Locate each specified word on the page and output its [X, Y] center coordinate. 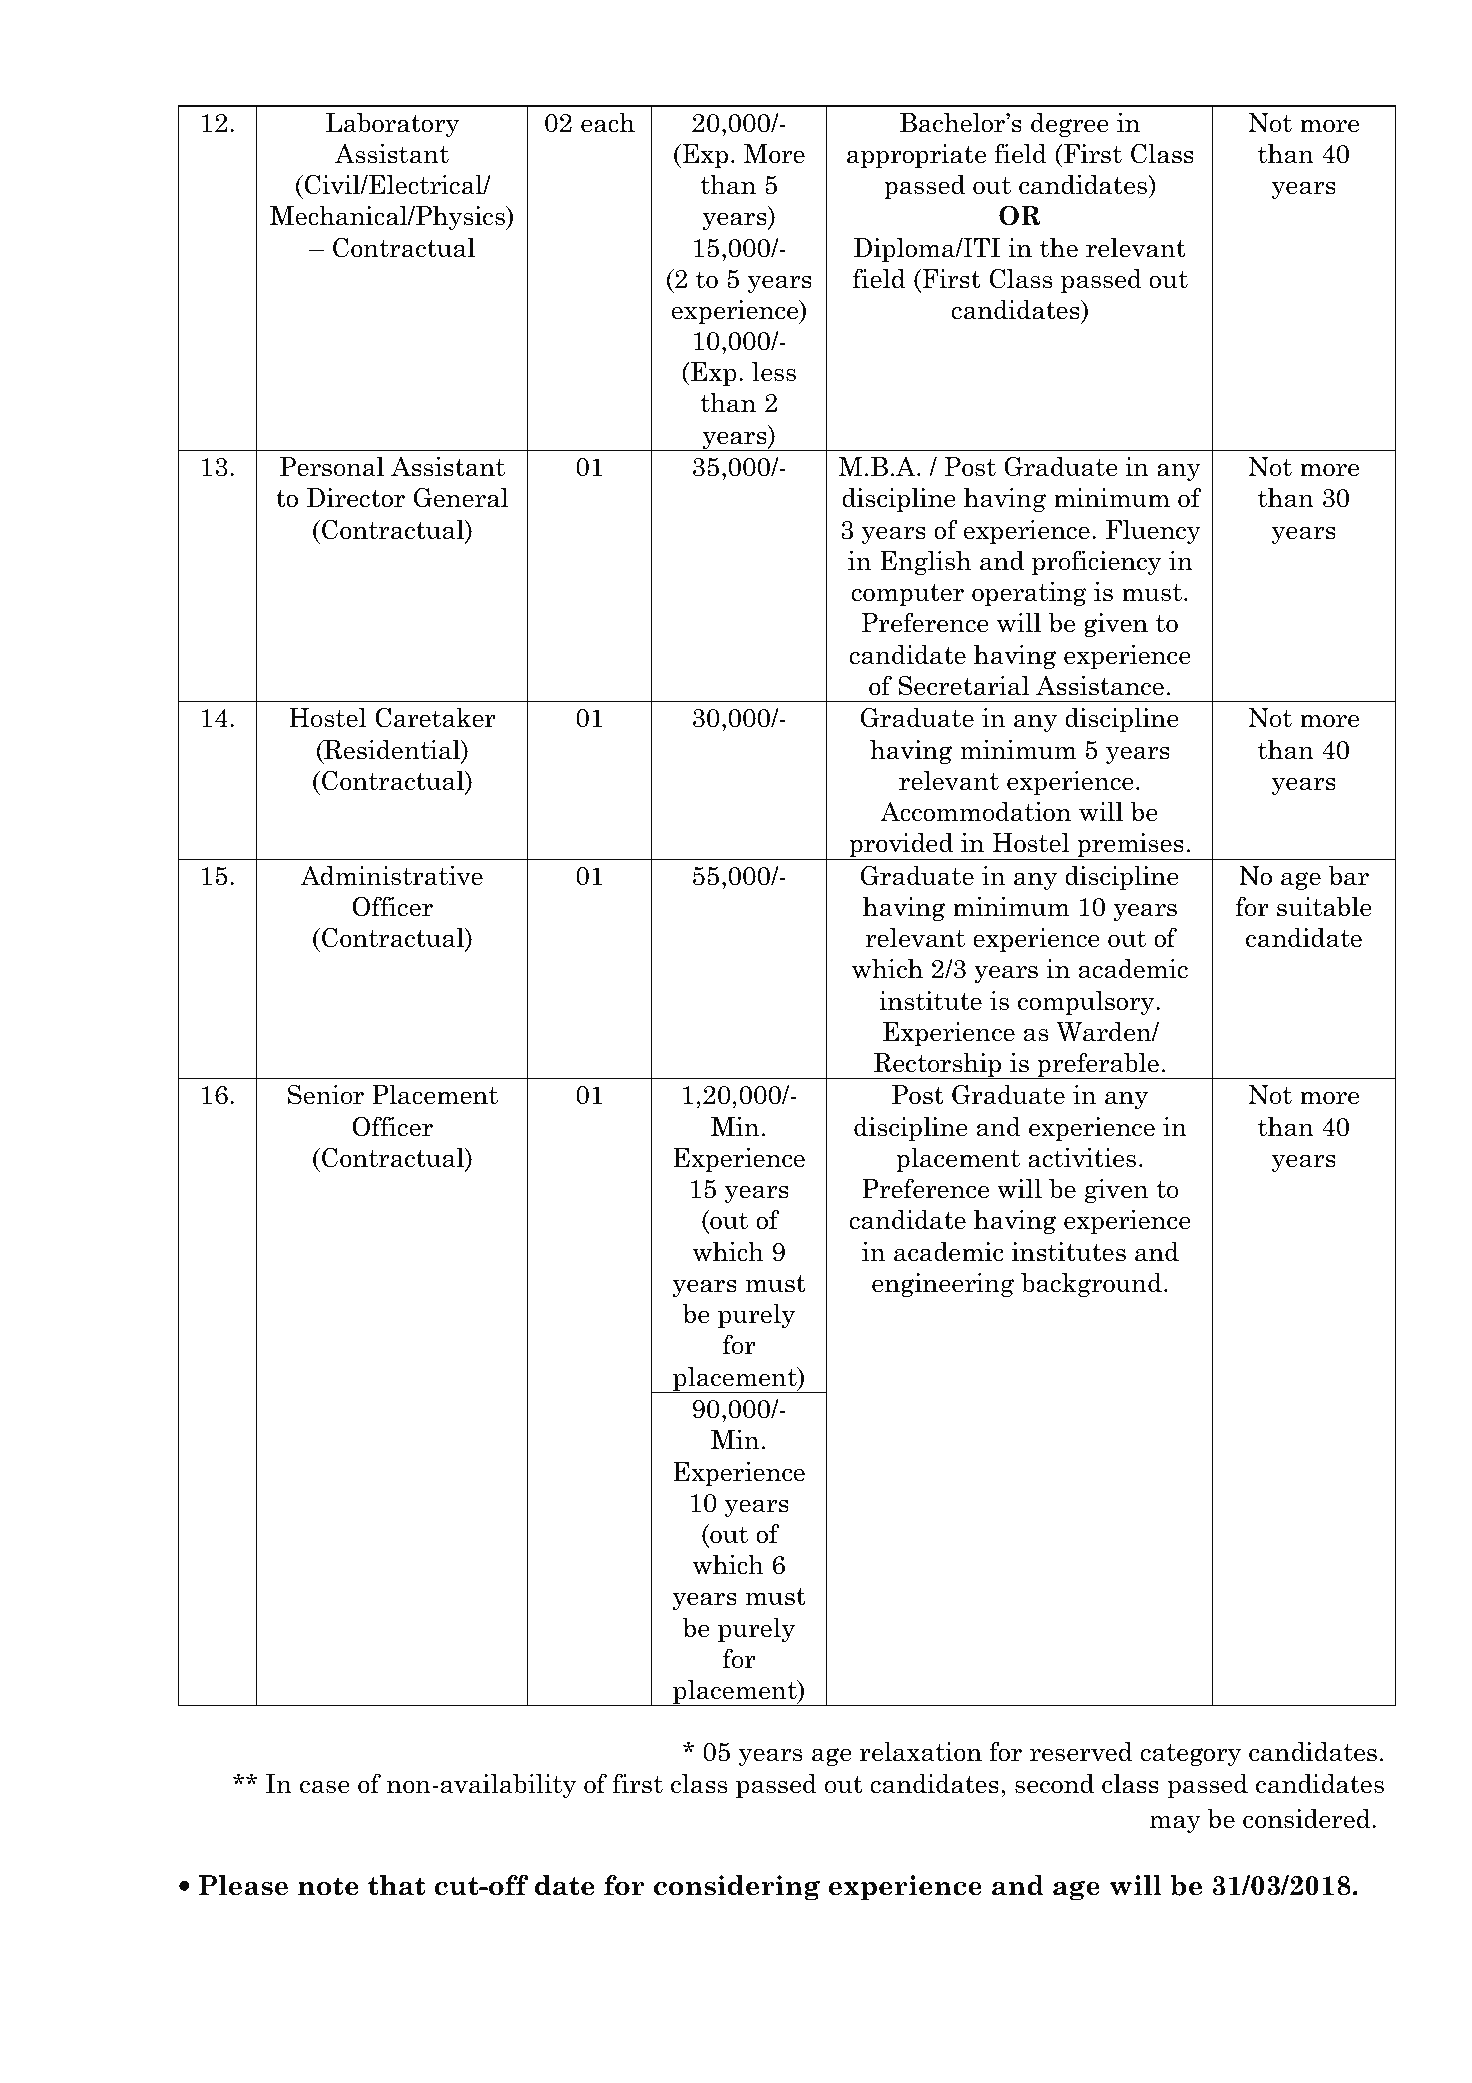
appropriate [916, 156]
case [325, 1787]
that [396, 1885]
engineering [943, 1285]
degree [1070, 125]
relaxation [921, 1752]
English [925, 563]
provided [901, 846]
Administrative [392, 875]
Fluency [1153, 532]
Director [356, 498]
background [1091, 1285]
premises [1130, 846]
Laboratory [393, 125]
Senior [326, 1094]
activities [1082, 1158]
